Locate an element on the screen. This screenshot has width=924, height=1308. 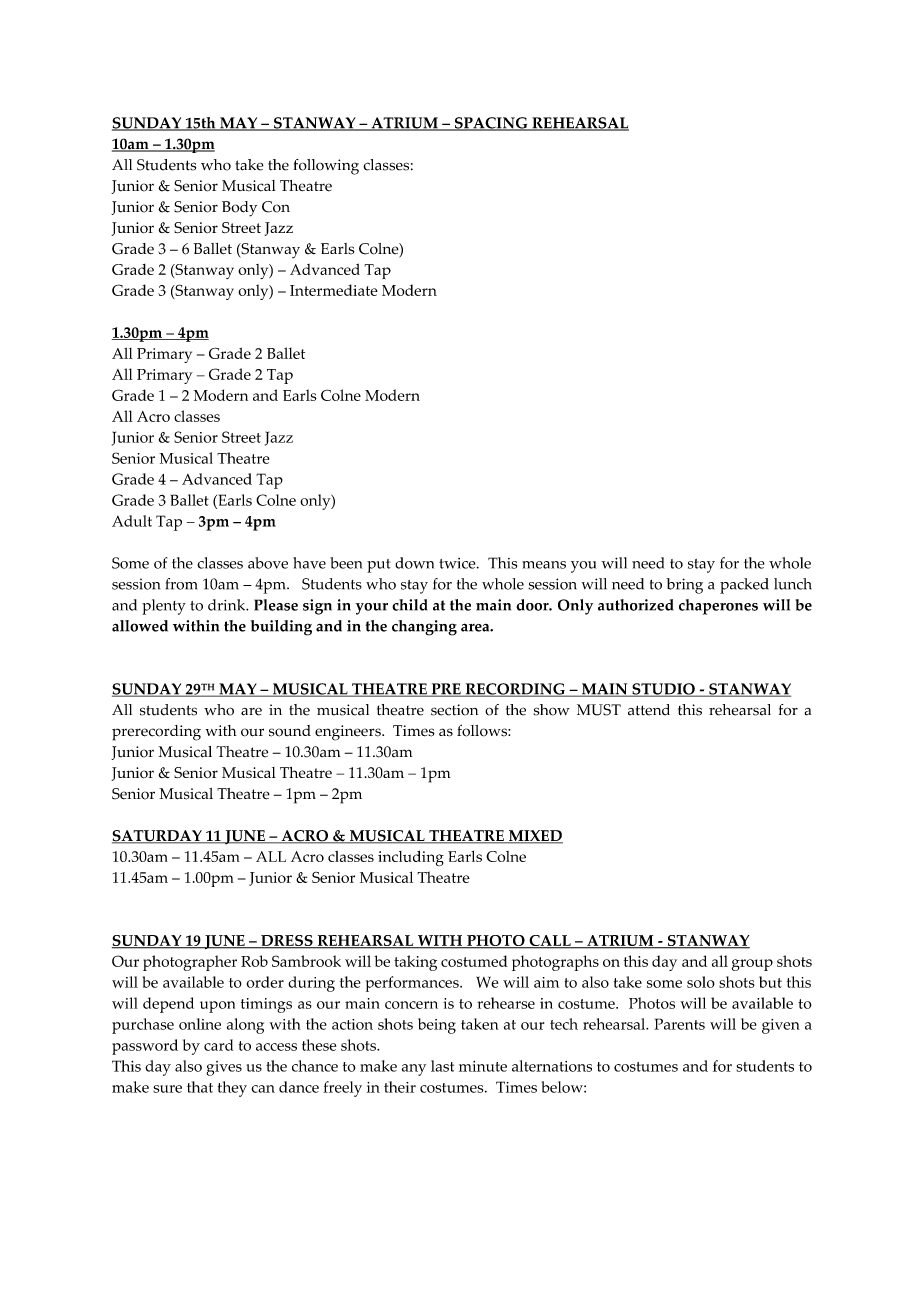
gives is located at coordinates (224, 1068).
